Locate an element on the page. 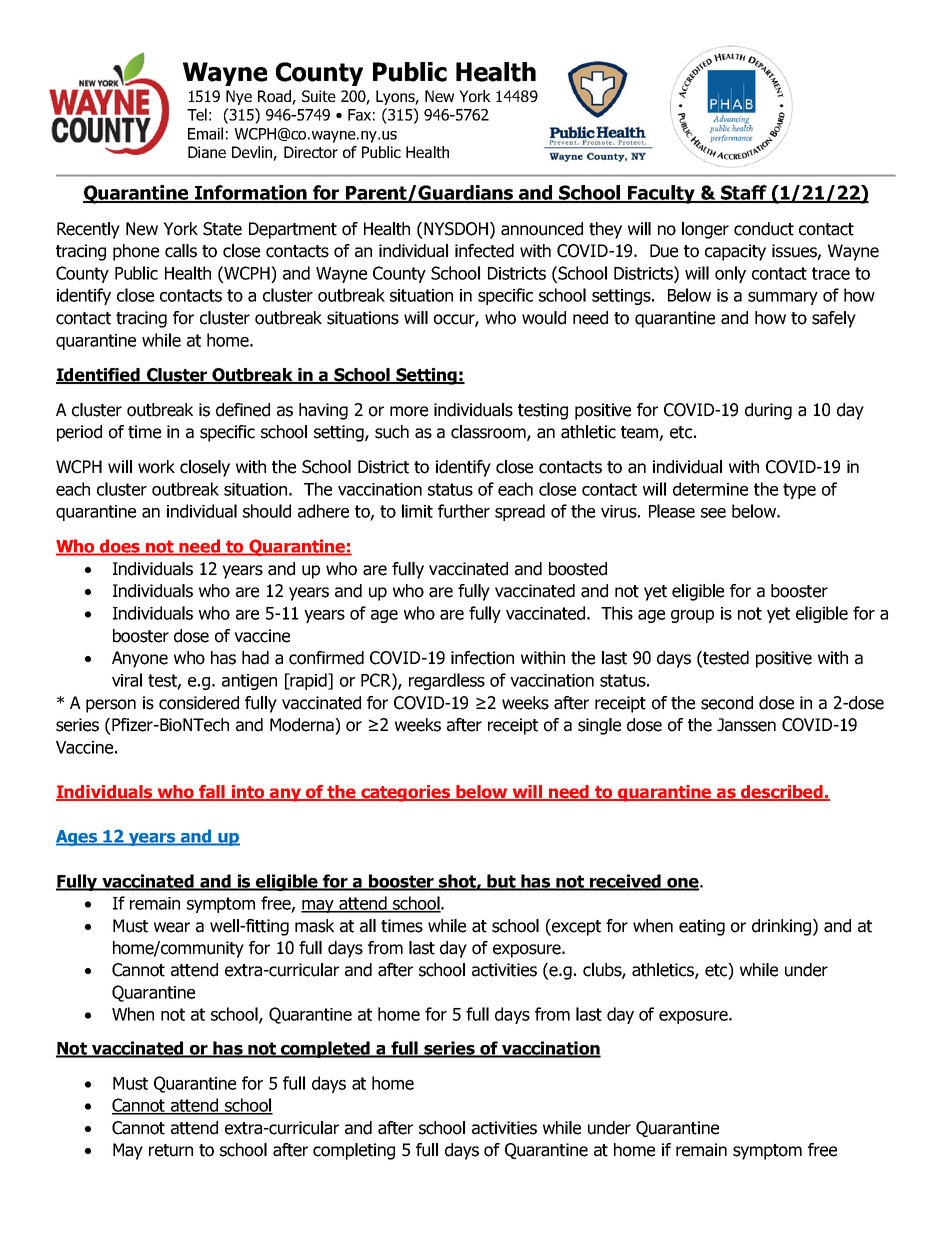  Staff is located at coordinates (744, 193).
